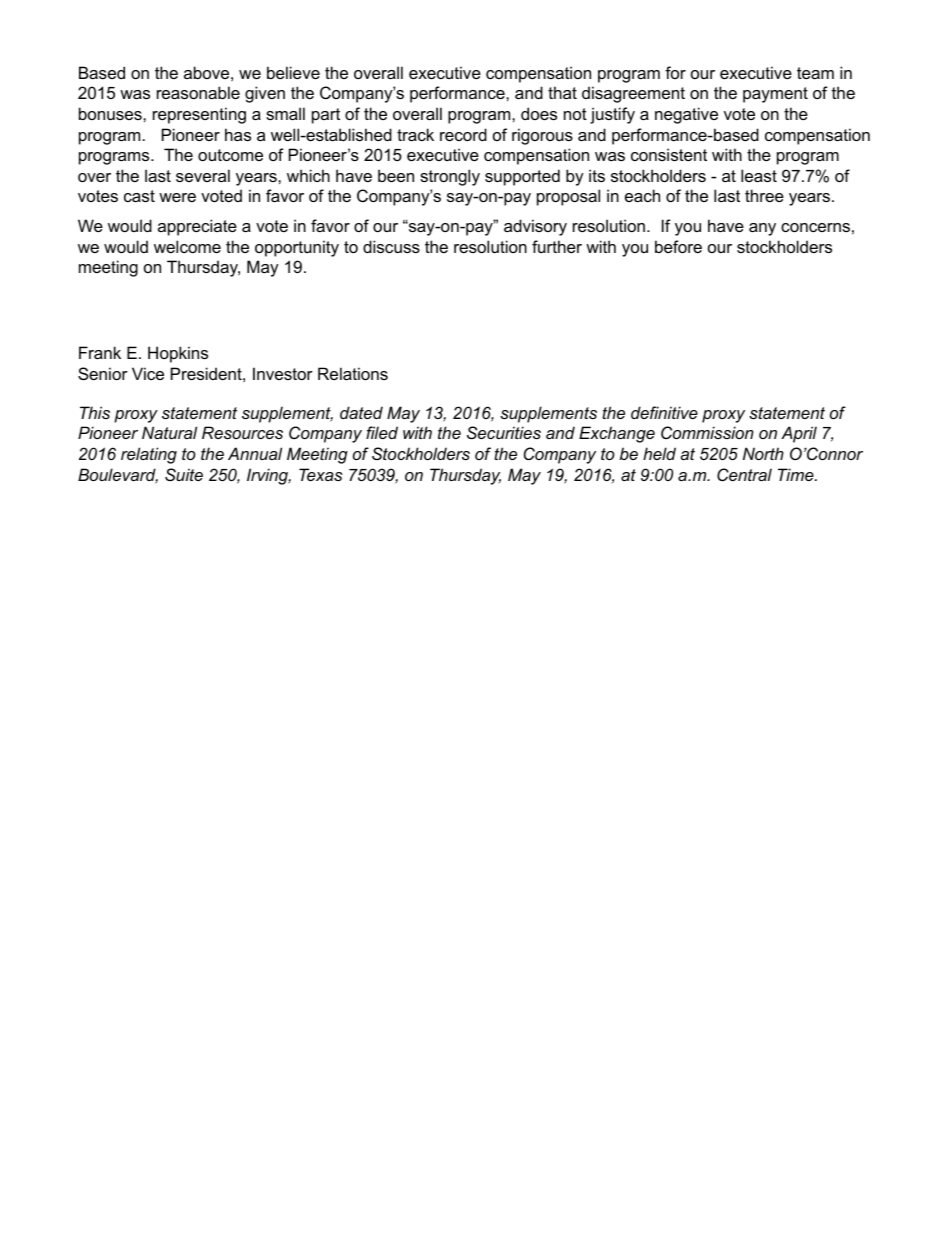 This screenshot has width=952, height=1233. What do you see at coordinates (391, 246) in the screenshot?
I see `discuss` at bounding box center [391, 246].
